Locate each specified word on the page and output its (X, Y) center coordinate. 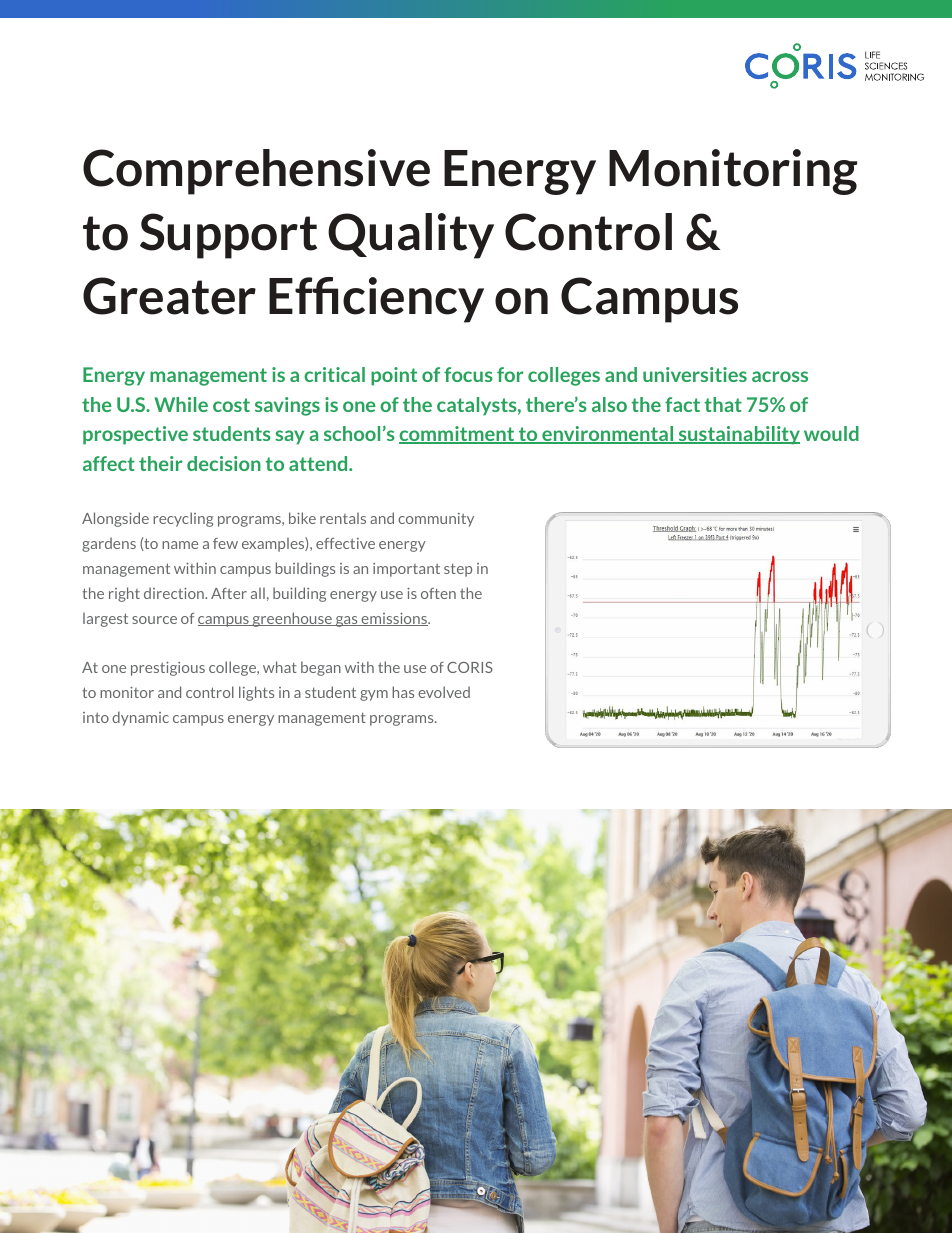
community (436, 520)
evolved (444, 692)
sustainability (738, 435)
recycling (183, 519)
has (403, 692)
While (181, 404)
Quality (411, 236)
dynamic (140, 718)
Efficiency (376, 300)
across (780, 376)
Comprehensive (256, 172)
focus (468, 374)
